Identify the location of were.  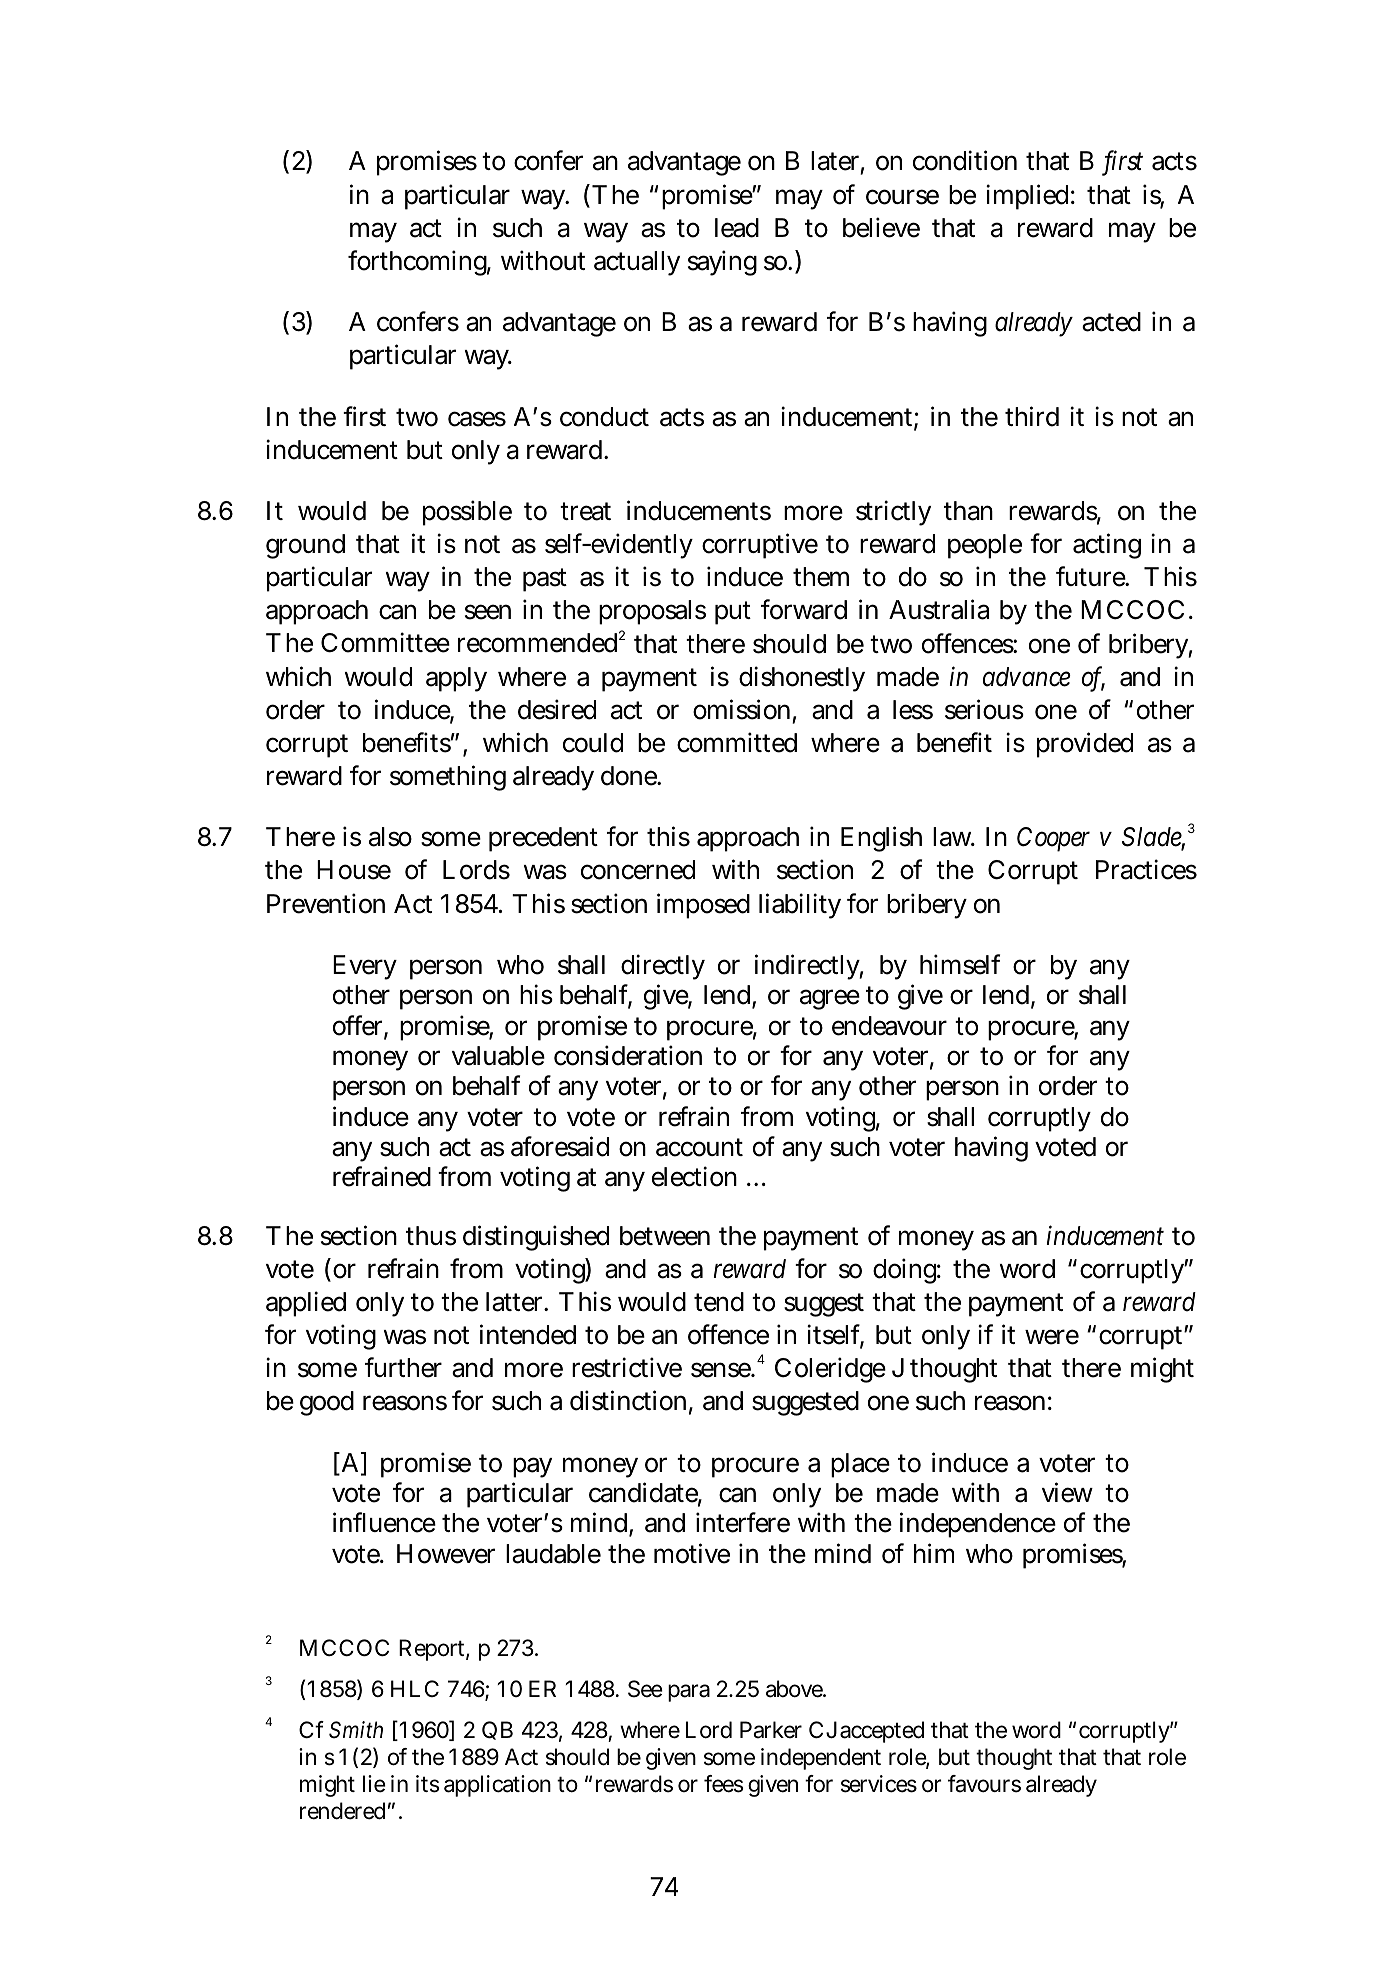
(1052, 1337).
